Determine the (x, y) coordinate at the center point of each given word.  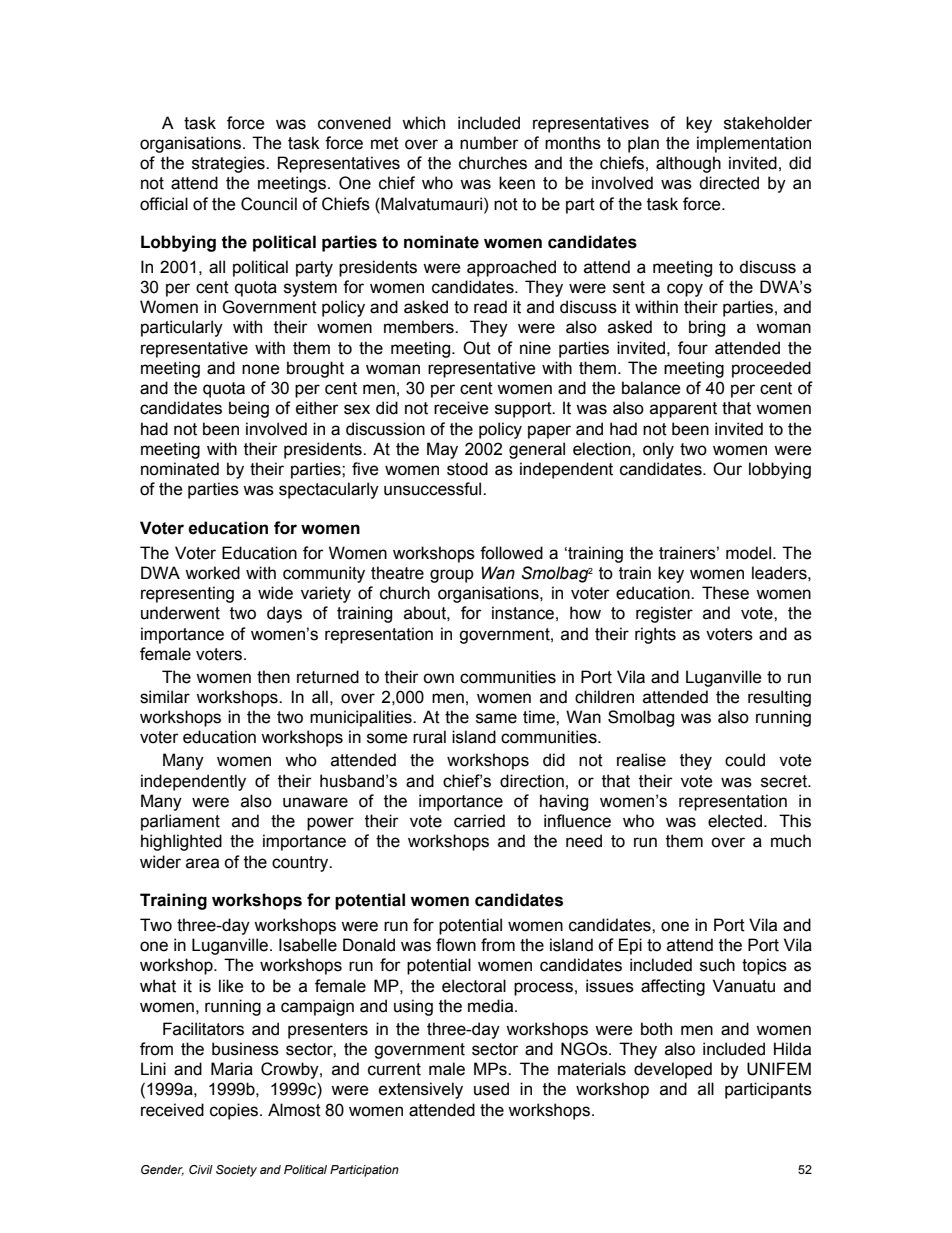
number (489, 143)
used (491, 1089)
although (688, 164)
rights (655, 635)
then (273, 677)
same (496, 718)
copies (235, 1111)
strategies (229, 164)
